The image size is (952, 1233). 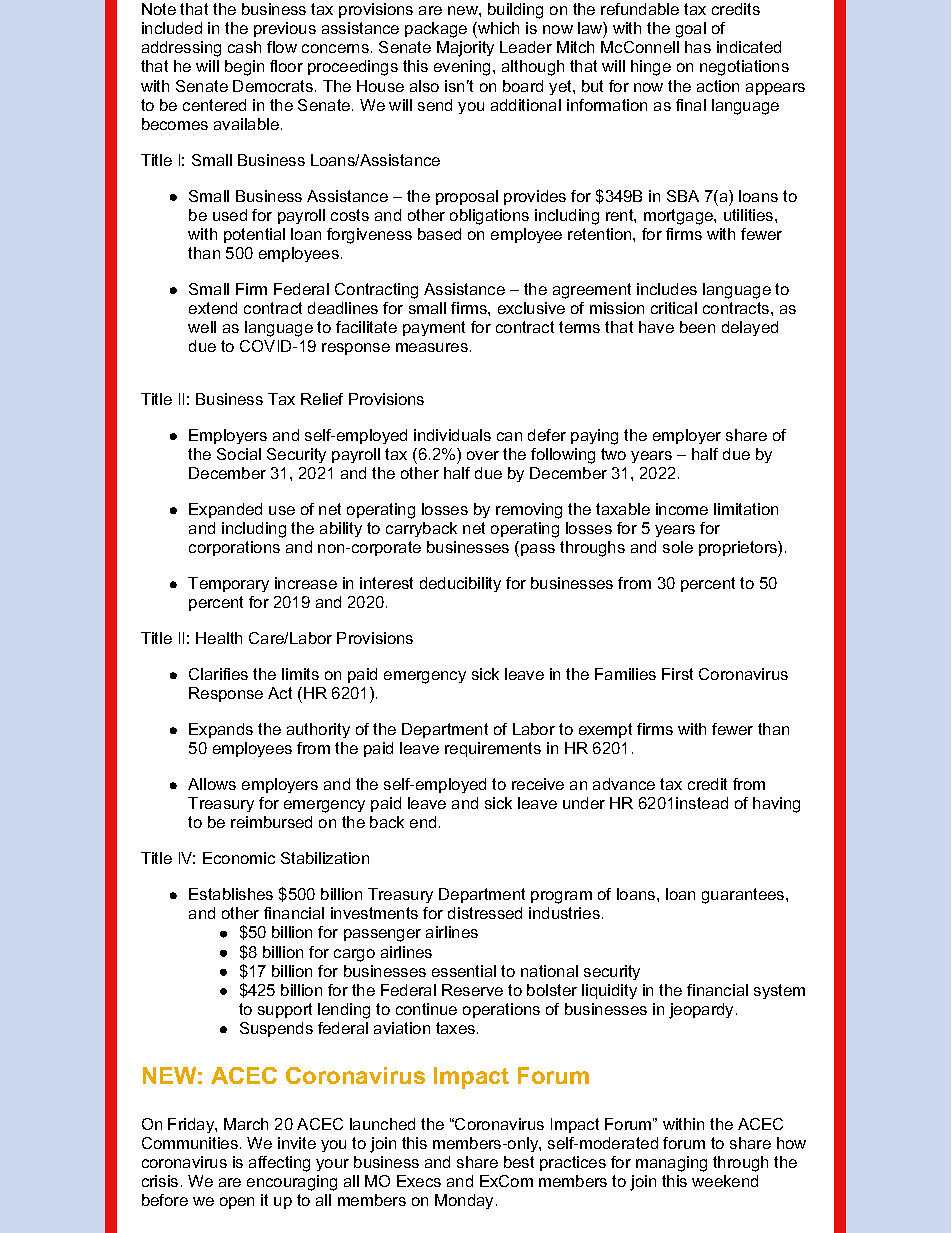 What do you see at coordinates (464, 1201) in the document?
I see `Monday` at bounding box center [464, 1201].
